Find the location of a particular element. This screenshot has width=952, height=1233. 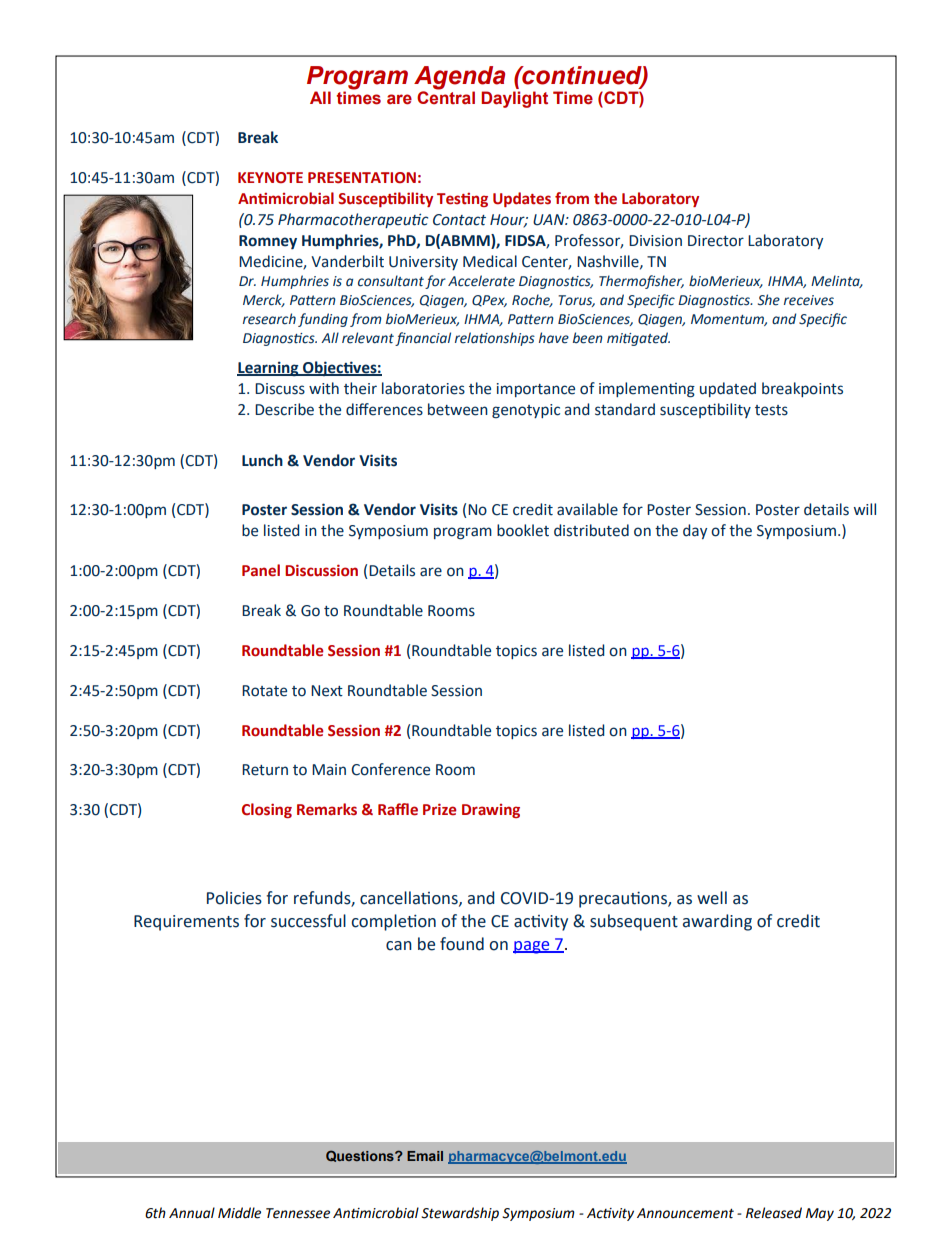

KEYNOTE is located at coordinates (270, 178).
